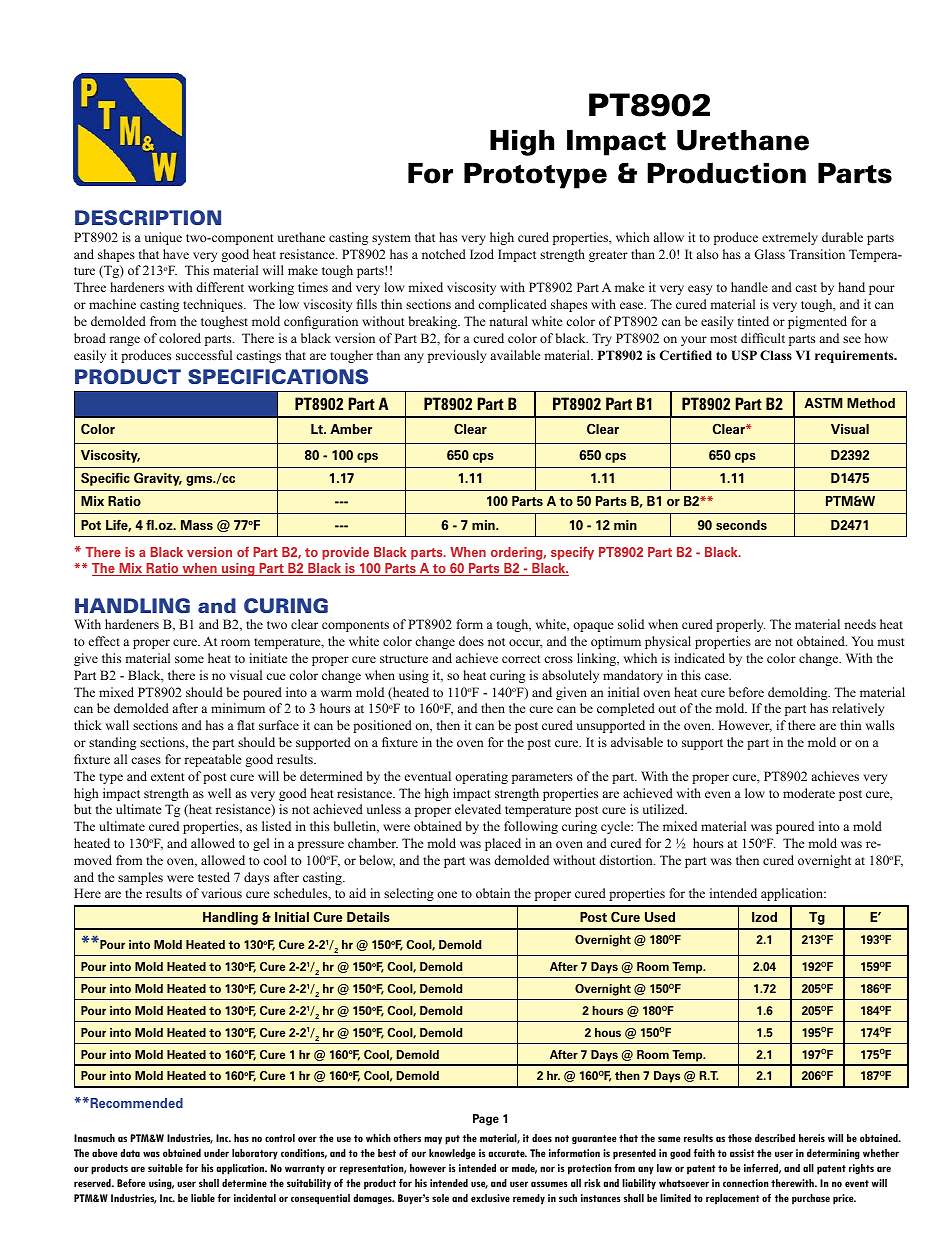 The image size is (952, 1233). Describe the element at coordinates (521, 659) in the document. I see `correct` at that location.
